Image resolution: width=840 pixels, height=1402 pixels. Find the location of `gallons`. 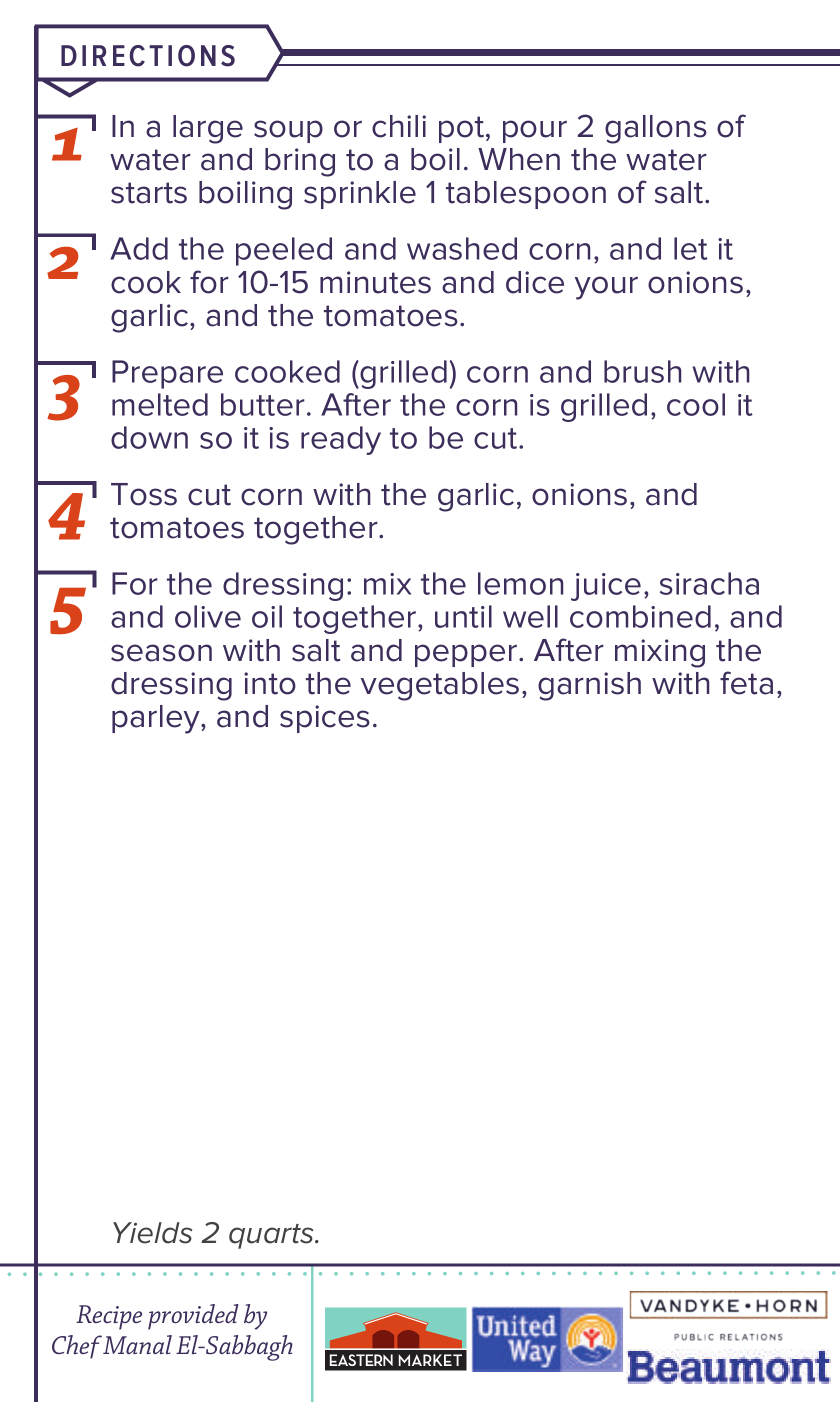

gallons is located at coordinates (656, 129).
